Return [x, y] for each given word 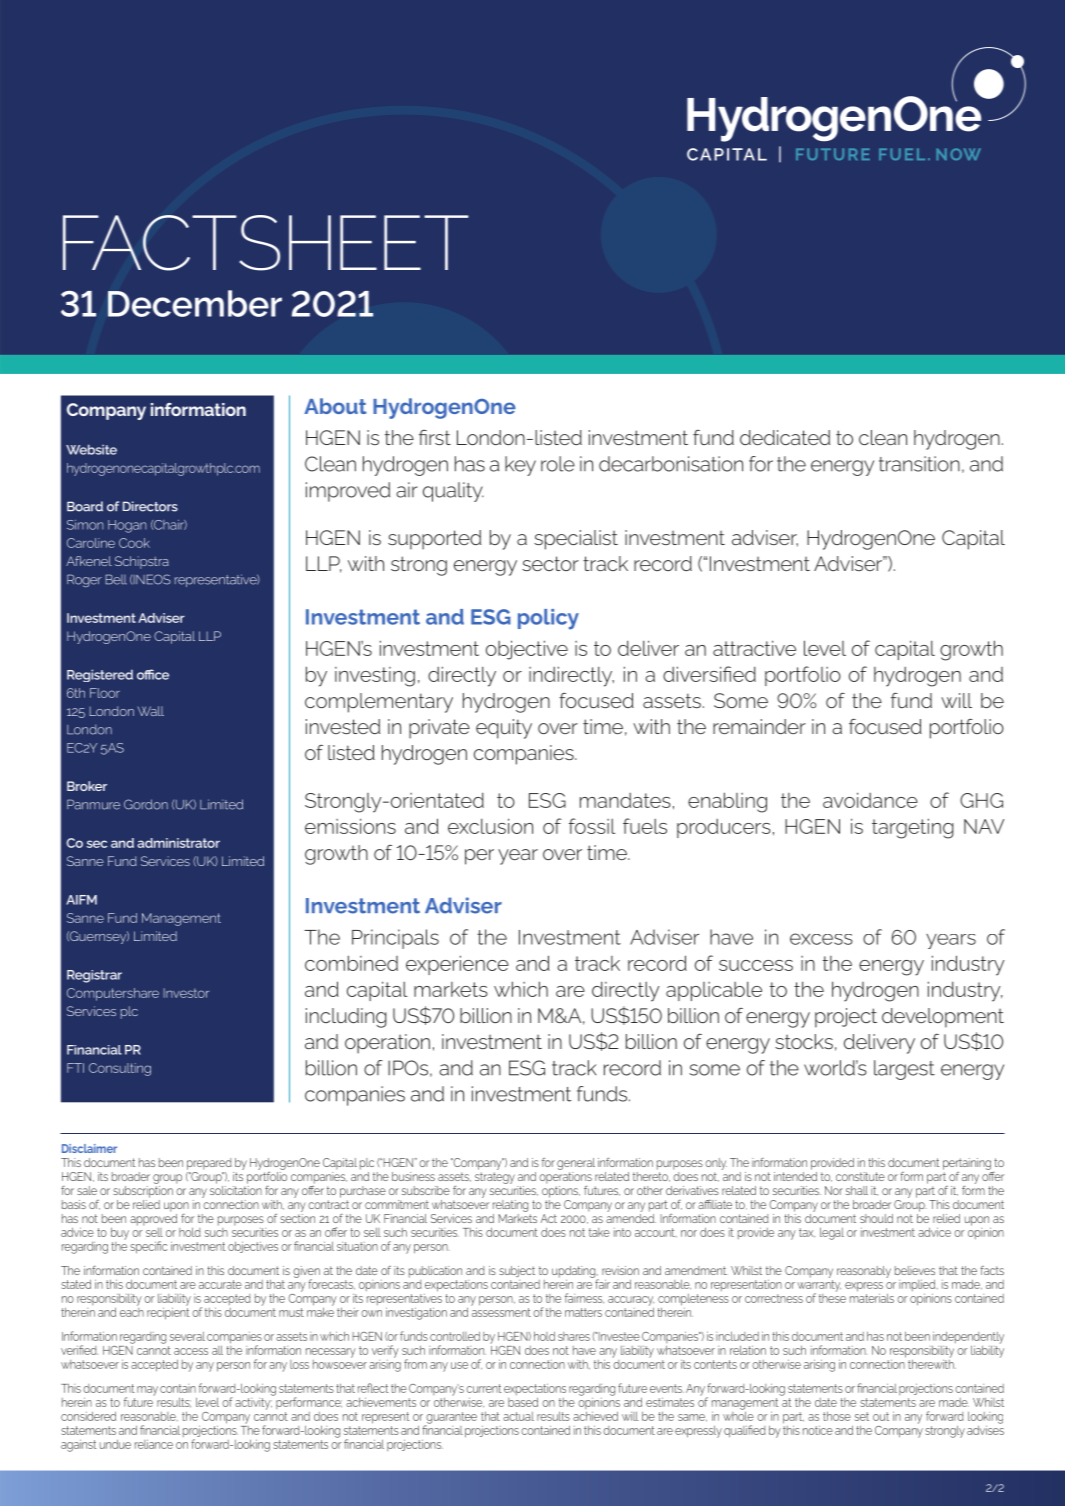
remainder [759, 726]
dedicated [785, 437]
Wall [151, 711]
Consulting [120, 1069]
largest [904, 1070]
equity [504, 729]
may [147, 1391]
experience [457, 965]
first [435, 437]
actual [518, 1416]
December [195, 303]
